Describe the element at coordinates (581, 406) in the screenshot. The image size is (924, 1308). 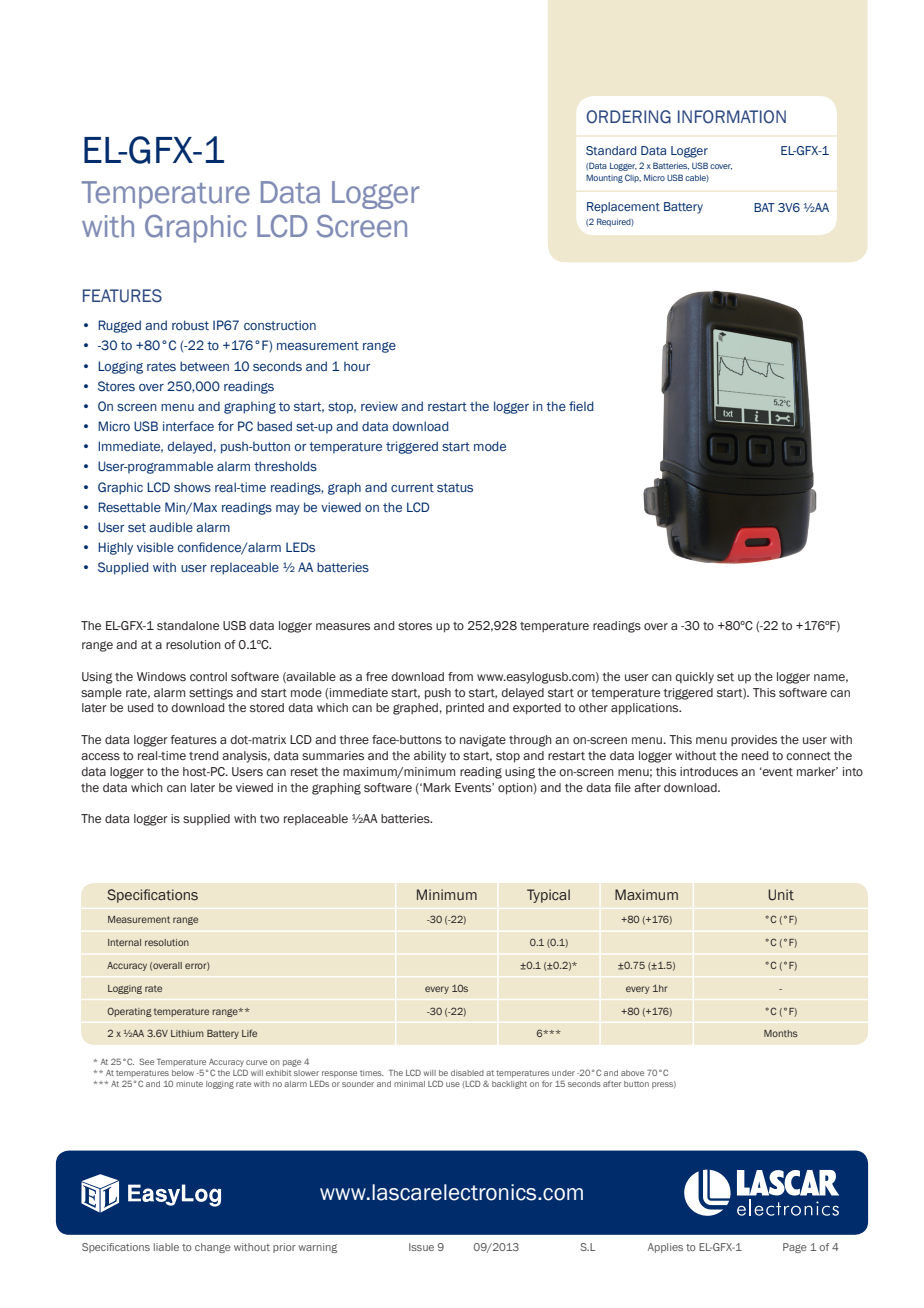
I see `field` at that location.
